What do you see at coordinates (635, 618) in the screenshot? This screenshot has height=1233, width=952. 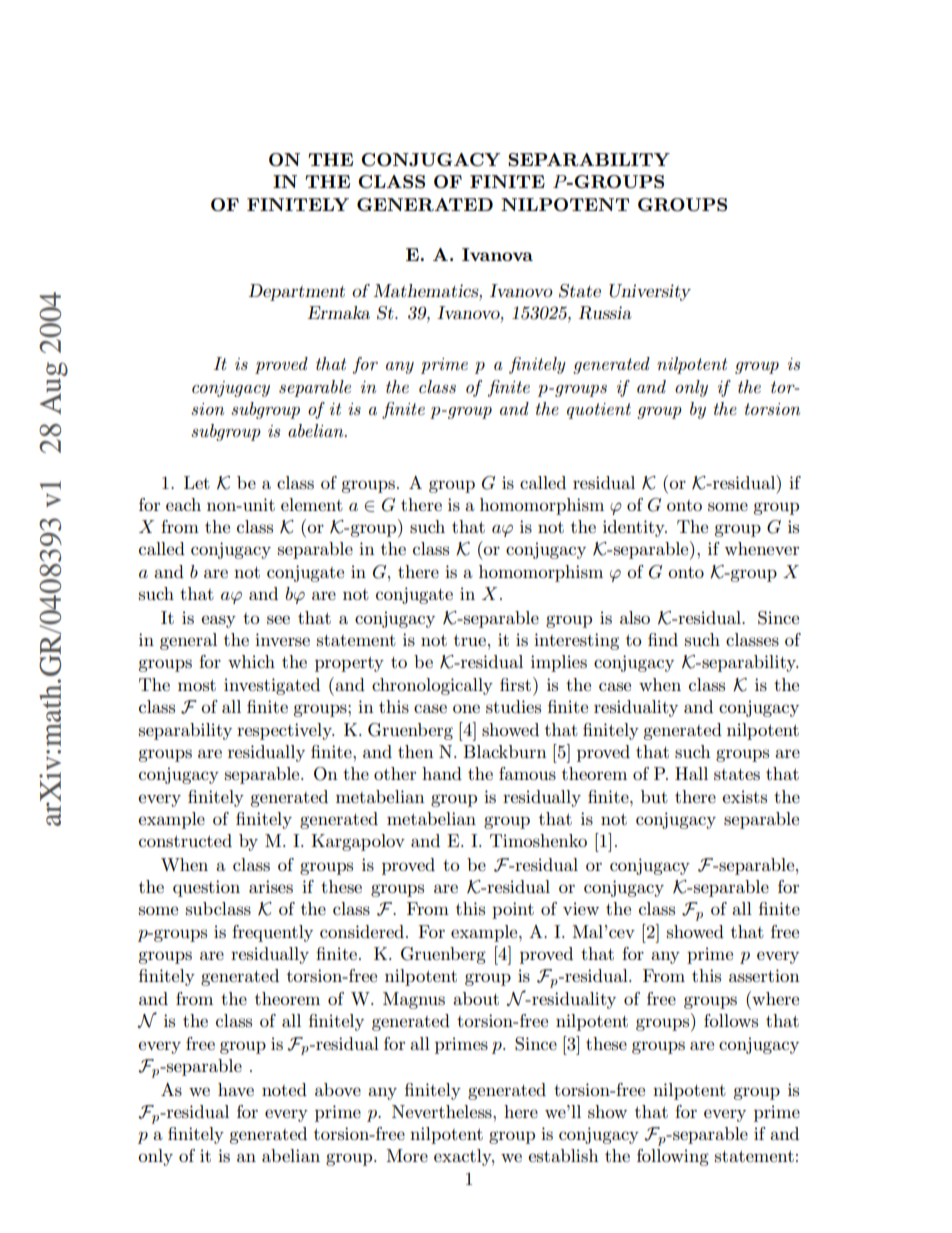 I see `also` at bounding box center [635, 618].
